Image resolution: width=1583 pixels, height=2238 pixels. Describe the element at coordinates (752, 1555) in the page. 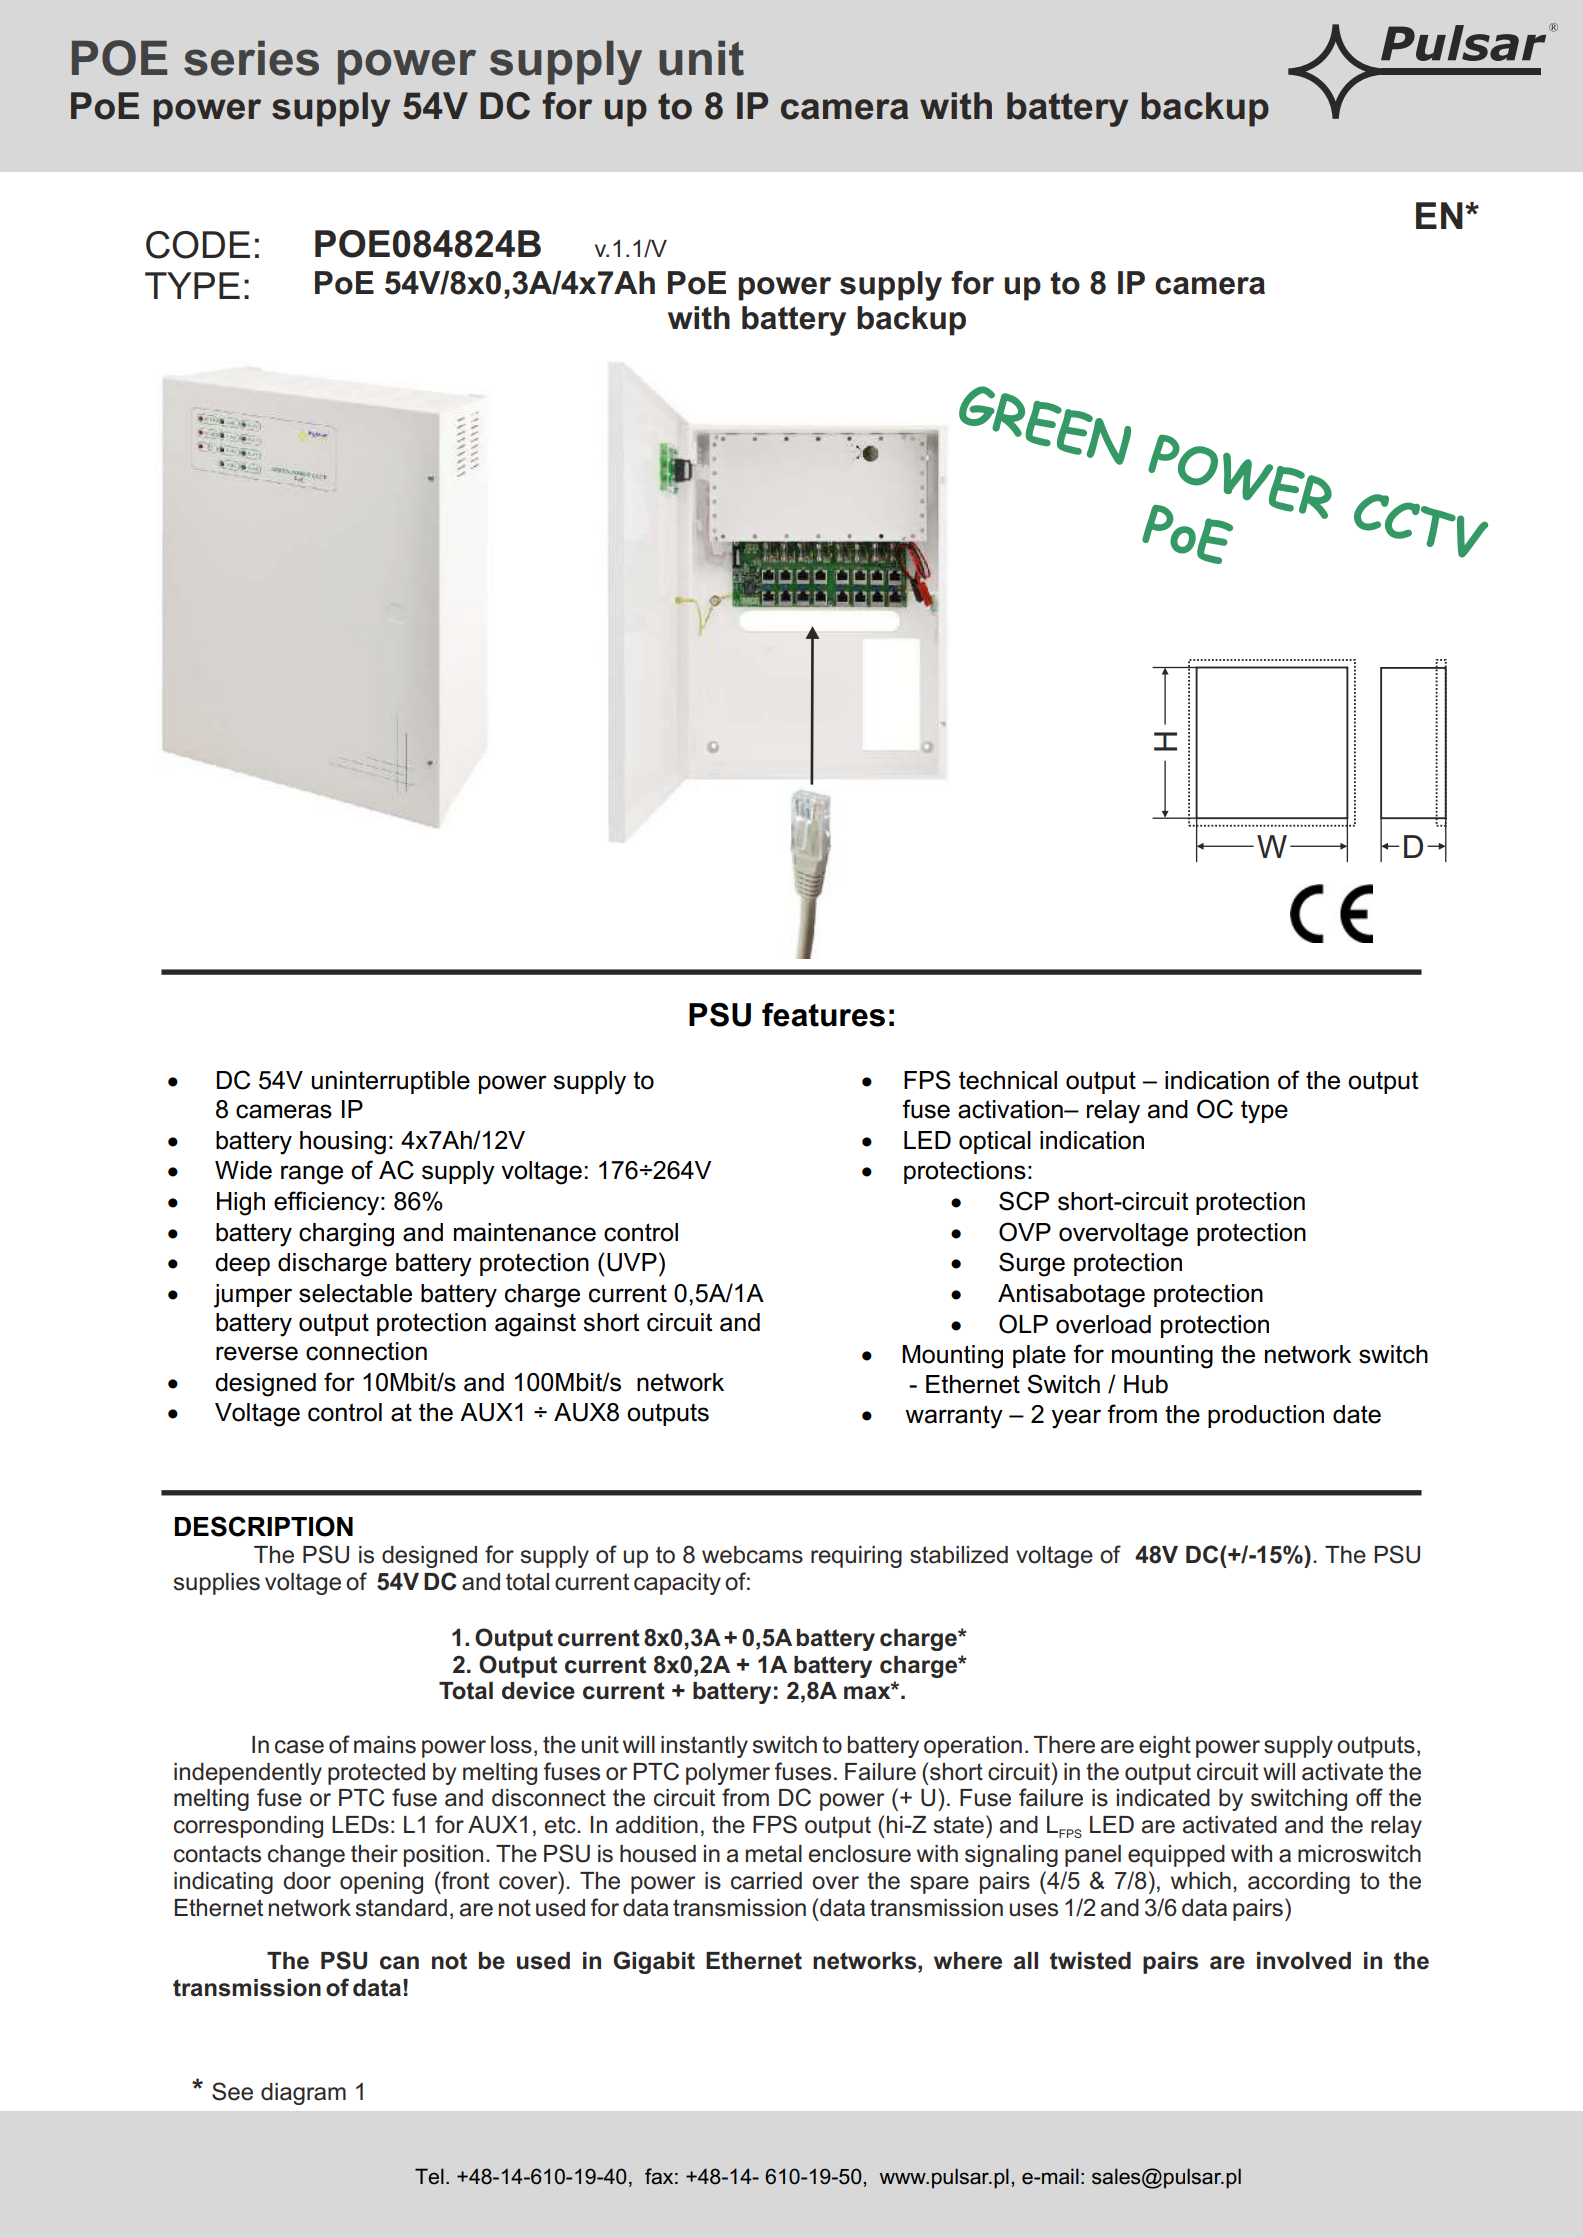

I see `webcams` at that location.
